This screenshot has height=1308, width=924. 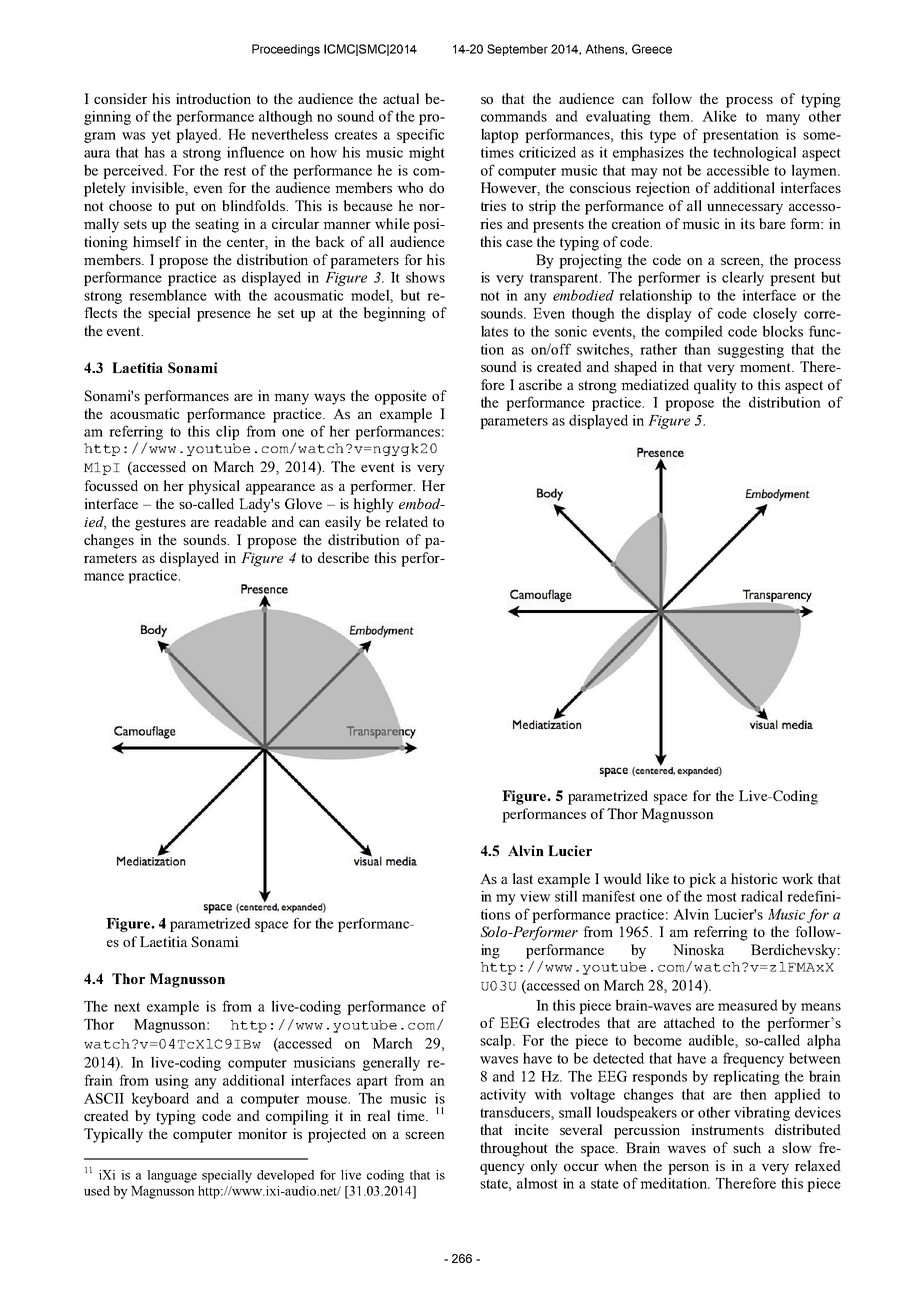 What do you see at coordinates (676, 116) in the screenshot?
I see `them` at bounding box center [676, 116].
